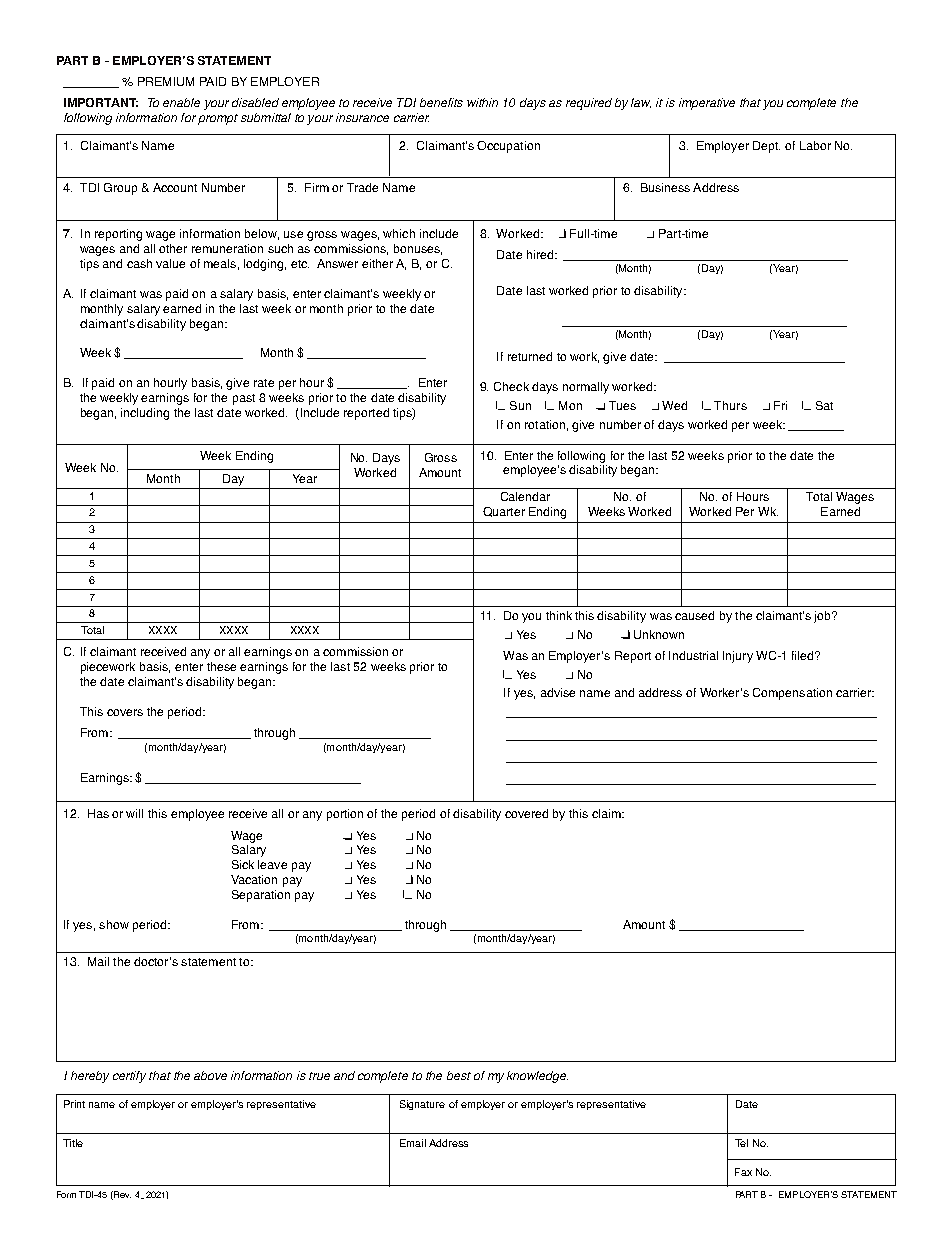  Describe the element at coordinates (221, 666) in the document. I see `these` at that location.
